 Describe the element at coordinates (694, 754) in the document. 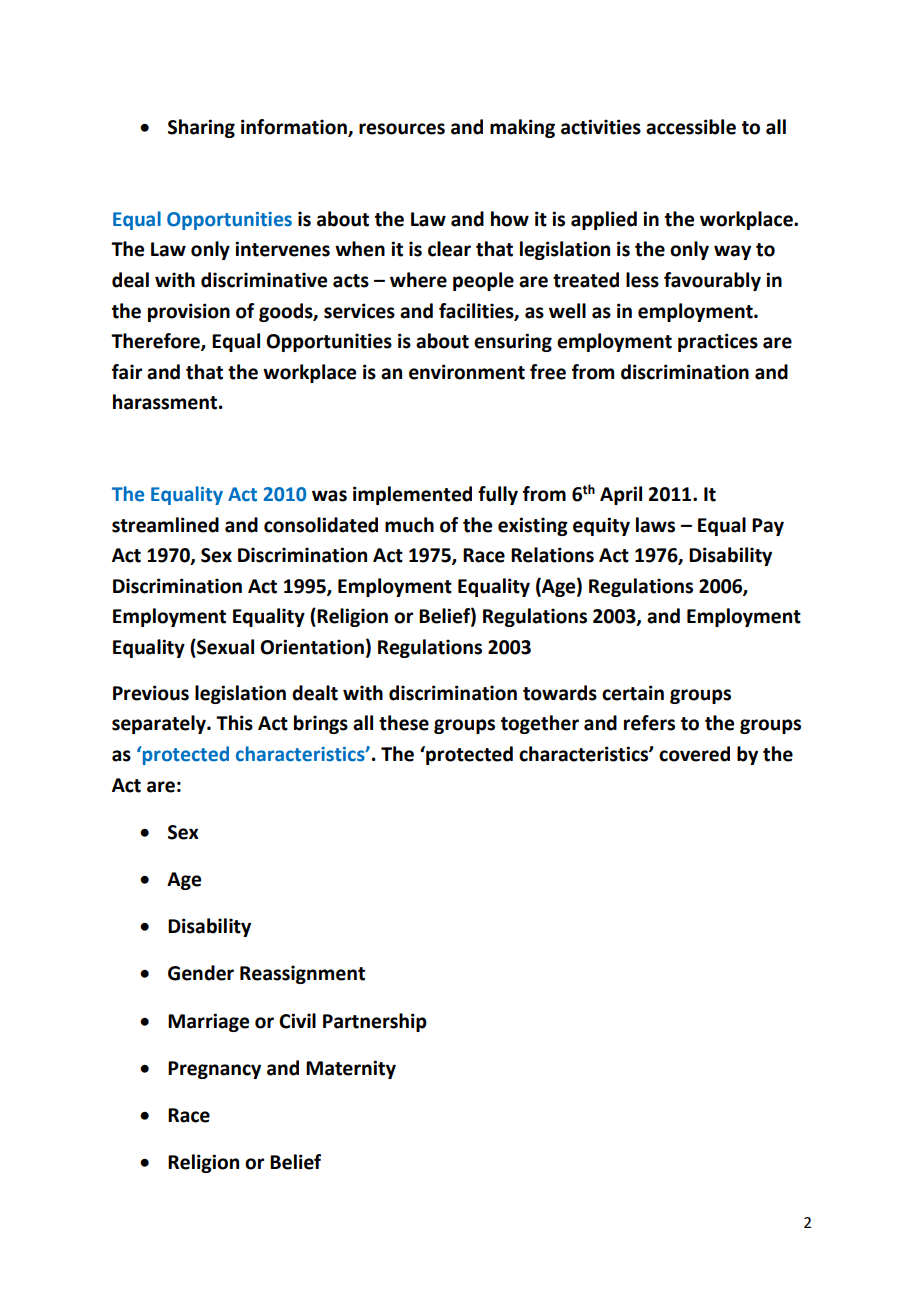

I see `covered` at that location.
